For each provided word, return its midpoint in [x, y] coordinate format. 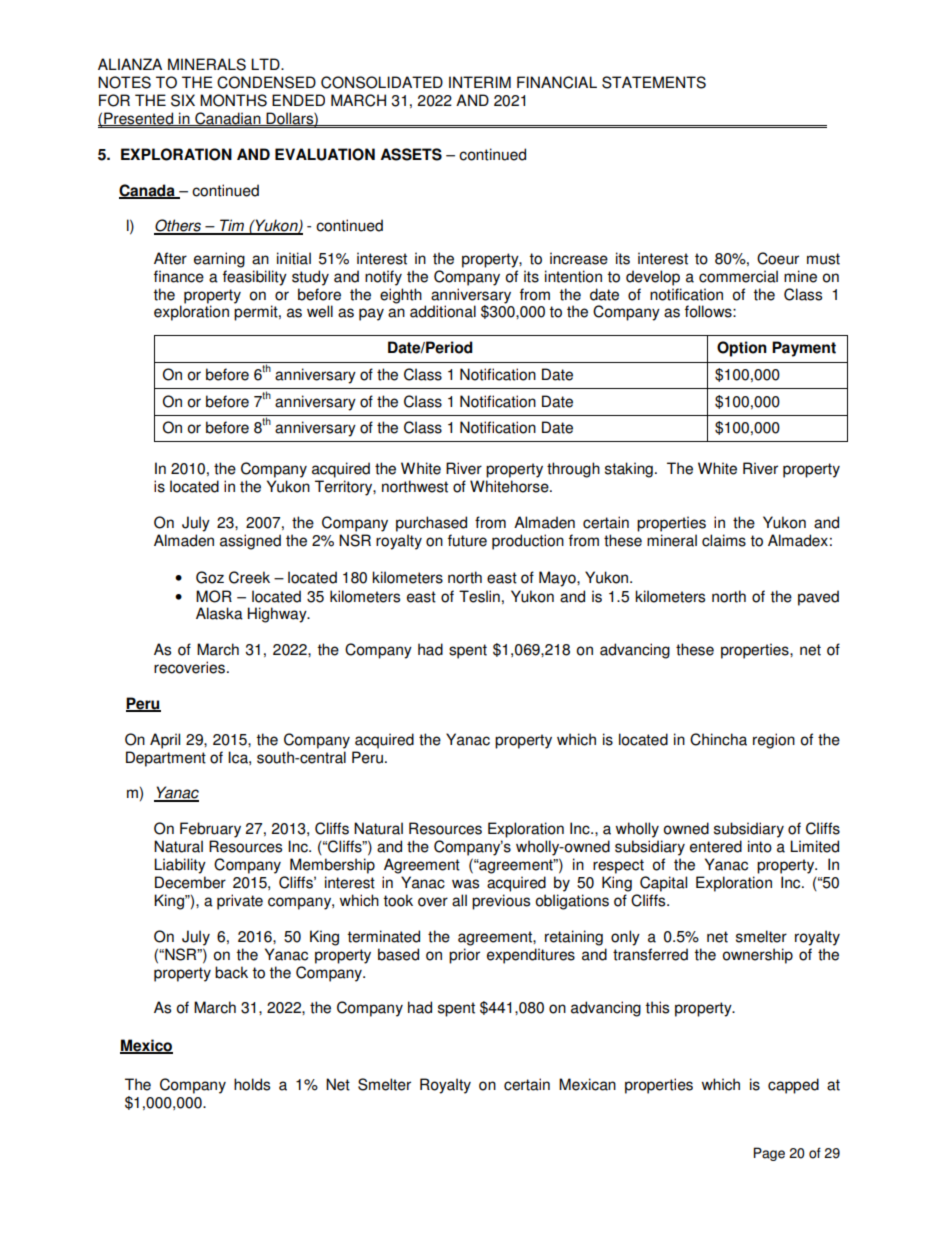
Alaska [219, 613]
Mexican [587, 1084]
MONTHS [233, 100]
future [467, 540]
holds [252, 1084]
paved [818, 598]
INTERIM [480, 82]
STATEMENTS [654, 82]
